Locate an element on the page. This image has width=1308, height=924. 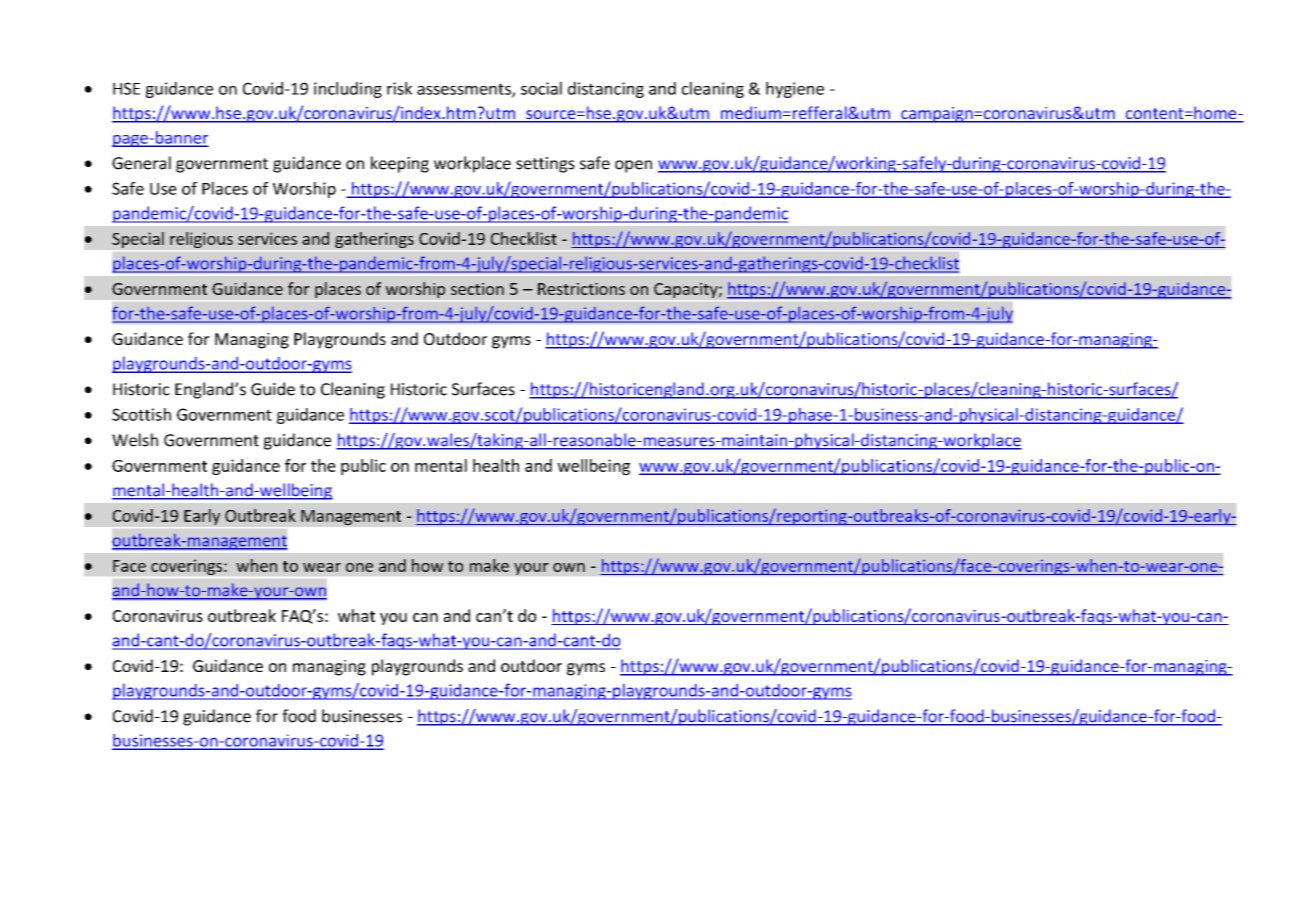
Restrictions is located at coordinates (581, 289).
